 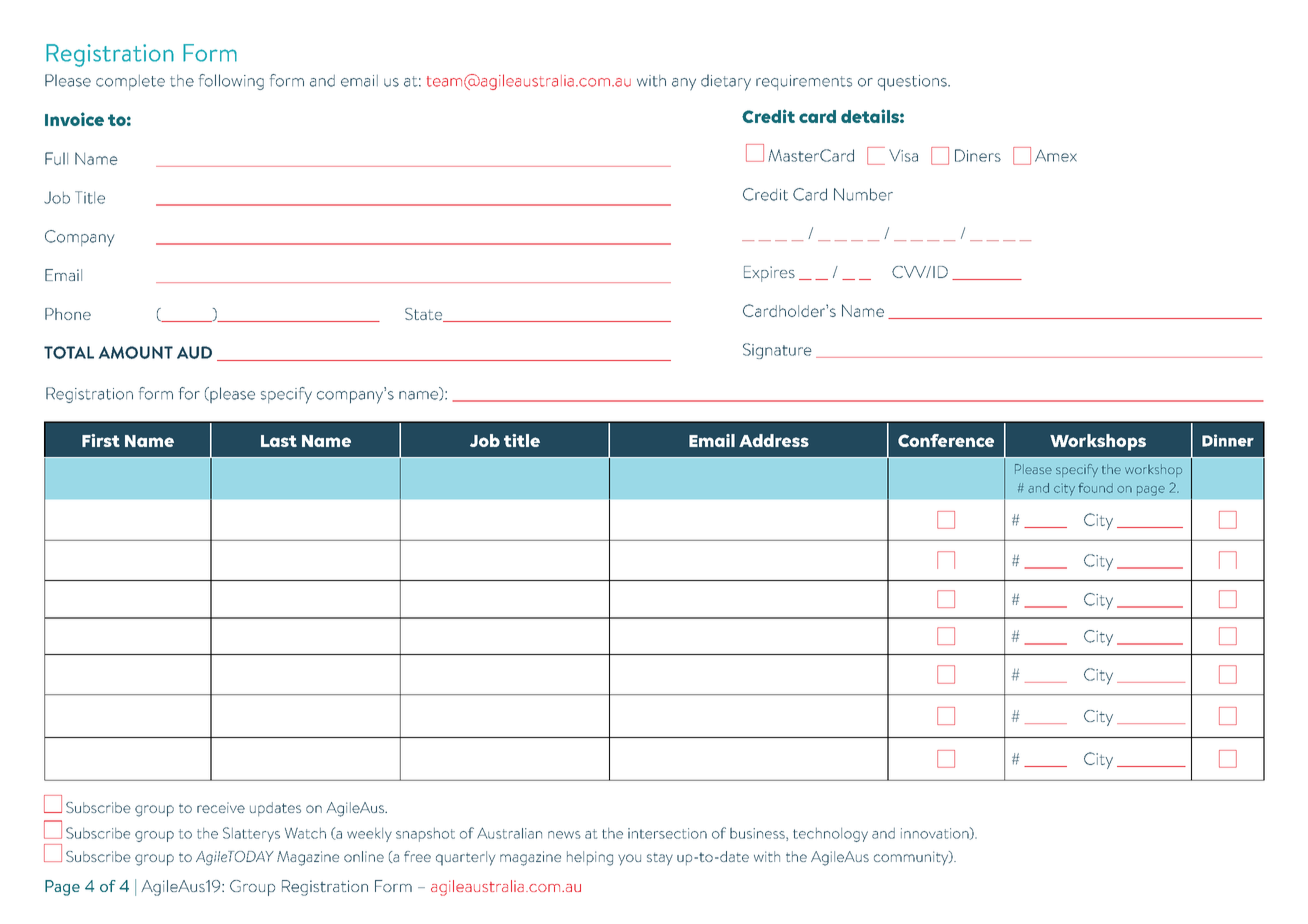 What do you see at coordinates (1095, 488) in the document?
I see `found` at bounding box center [1095, 488].
